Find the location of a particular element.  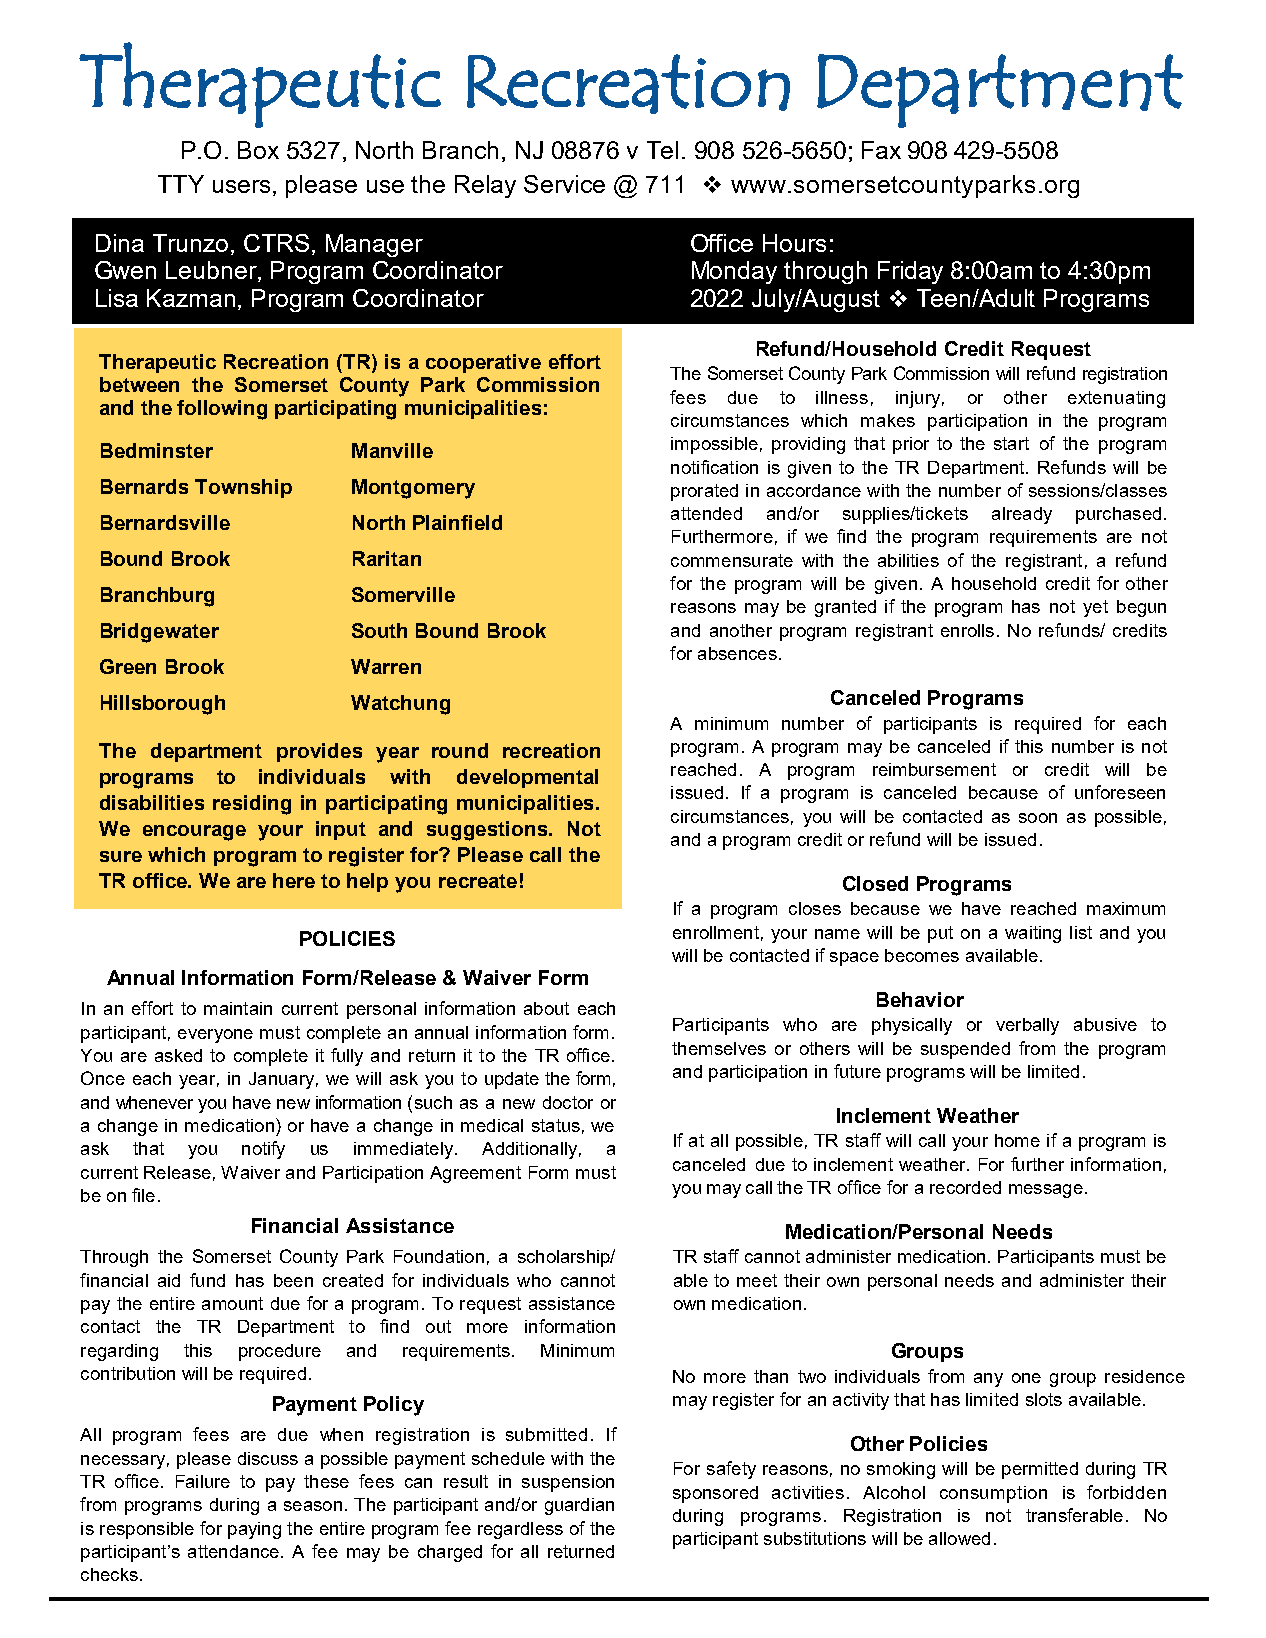

Service is located at coordinates (564, 184).
